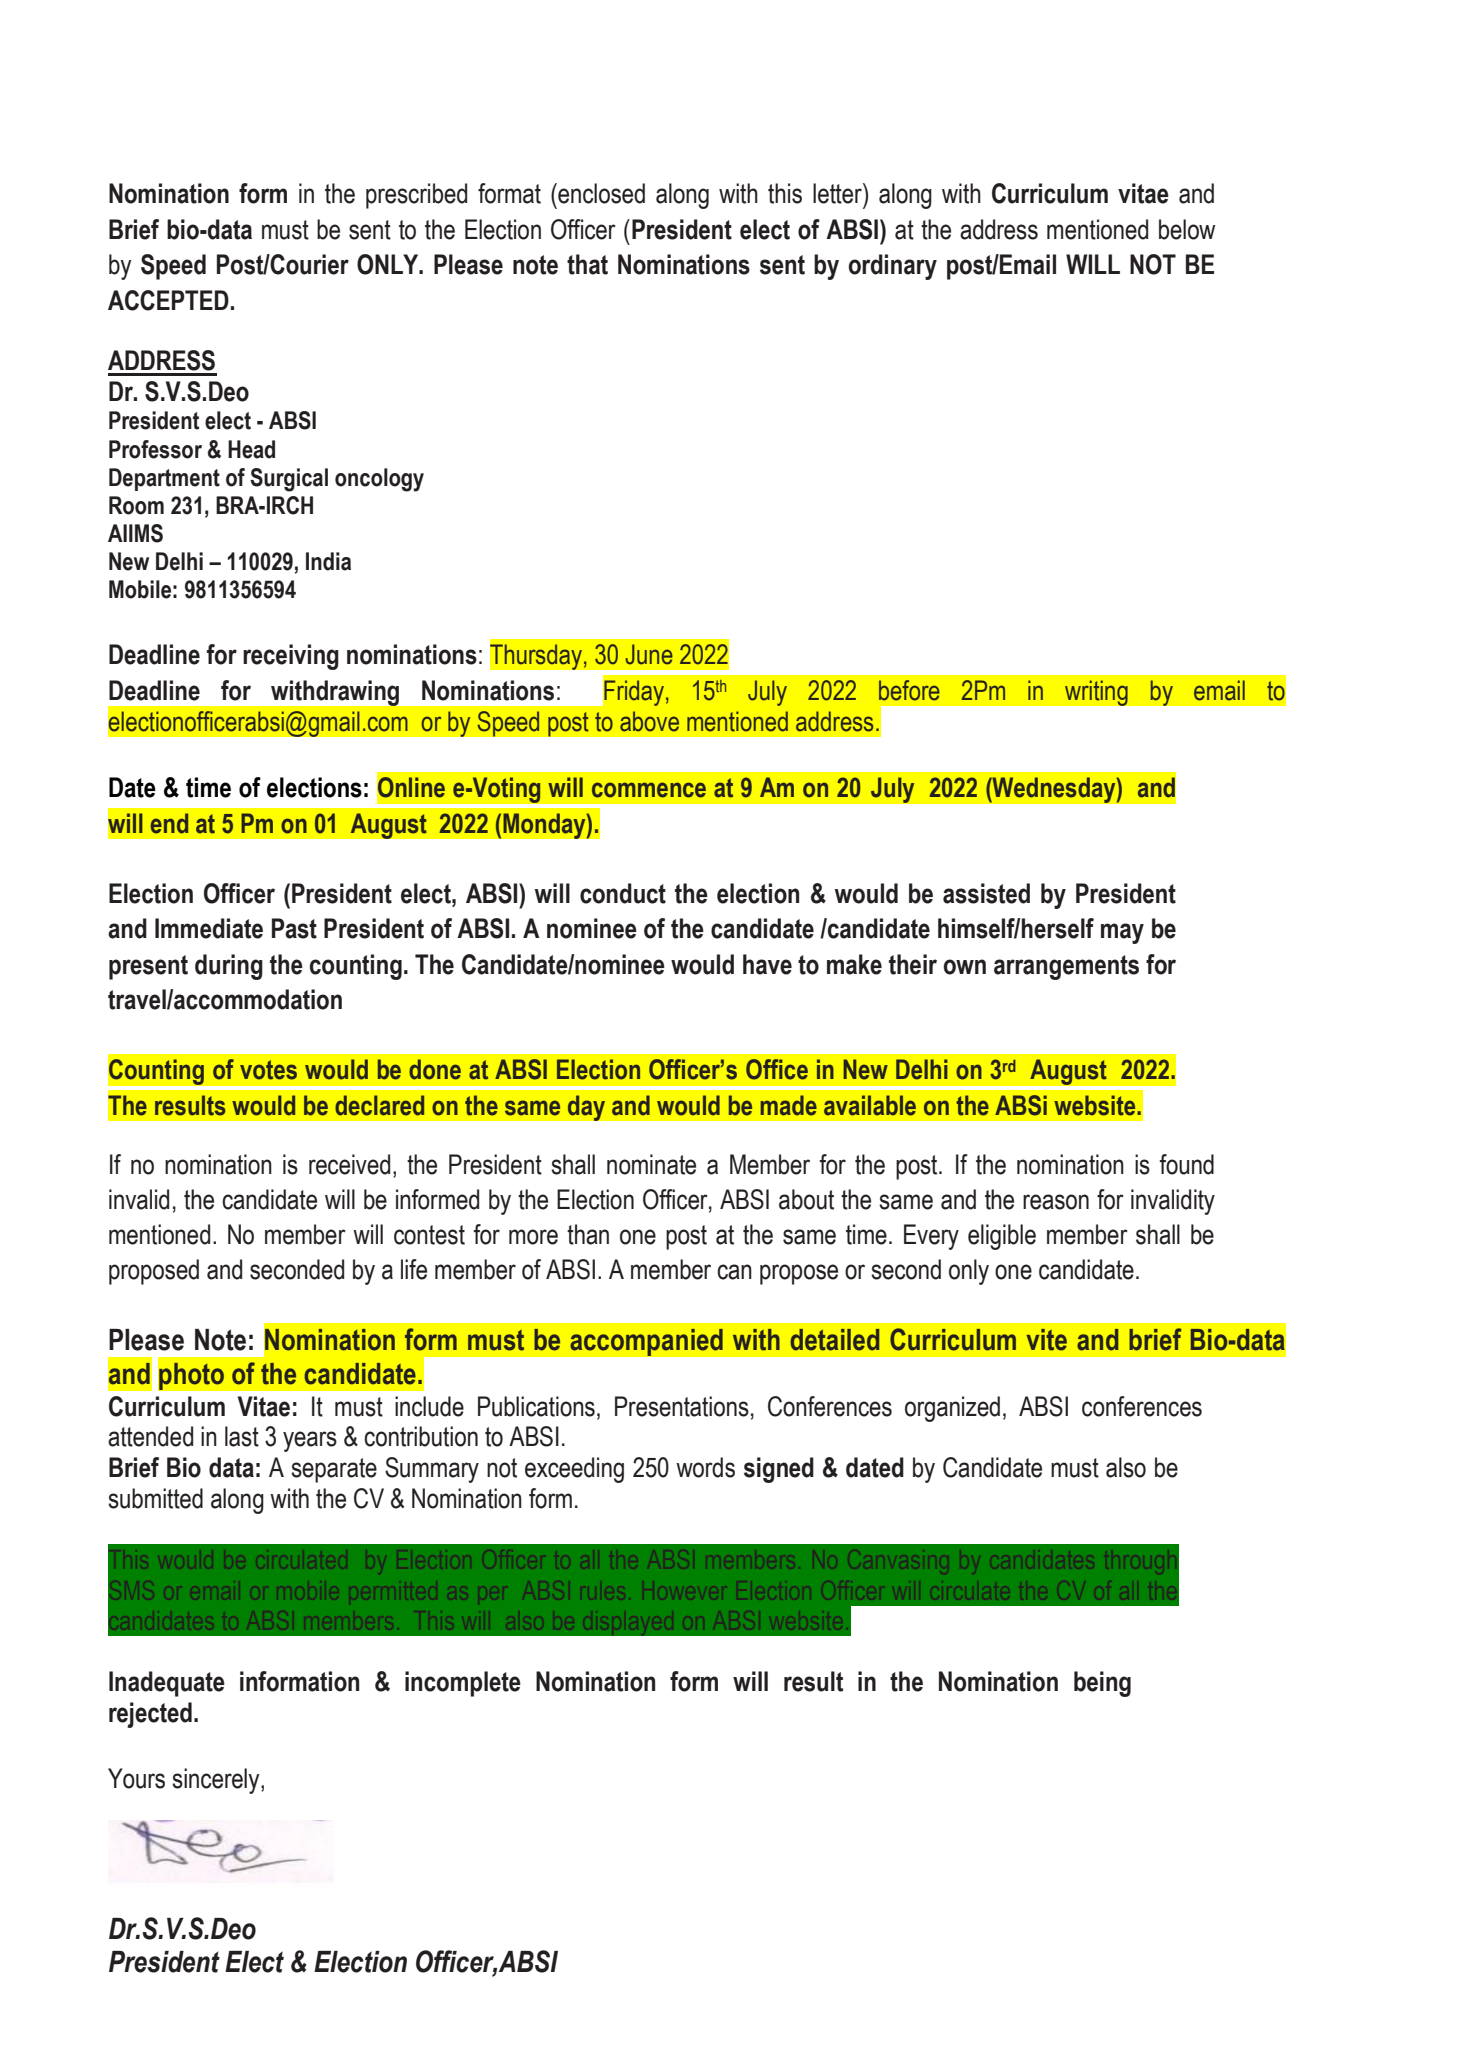 The image size is (1463, 2066). I want to click on incomplete, so click(463, 1684).
